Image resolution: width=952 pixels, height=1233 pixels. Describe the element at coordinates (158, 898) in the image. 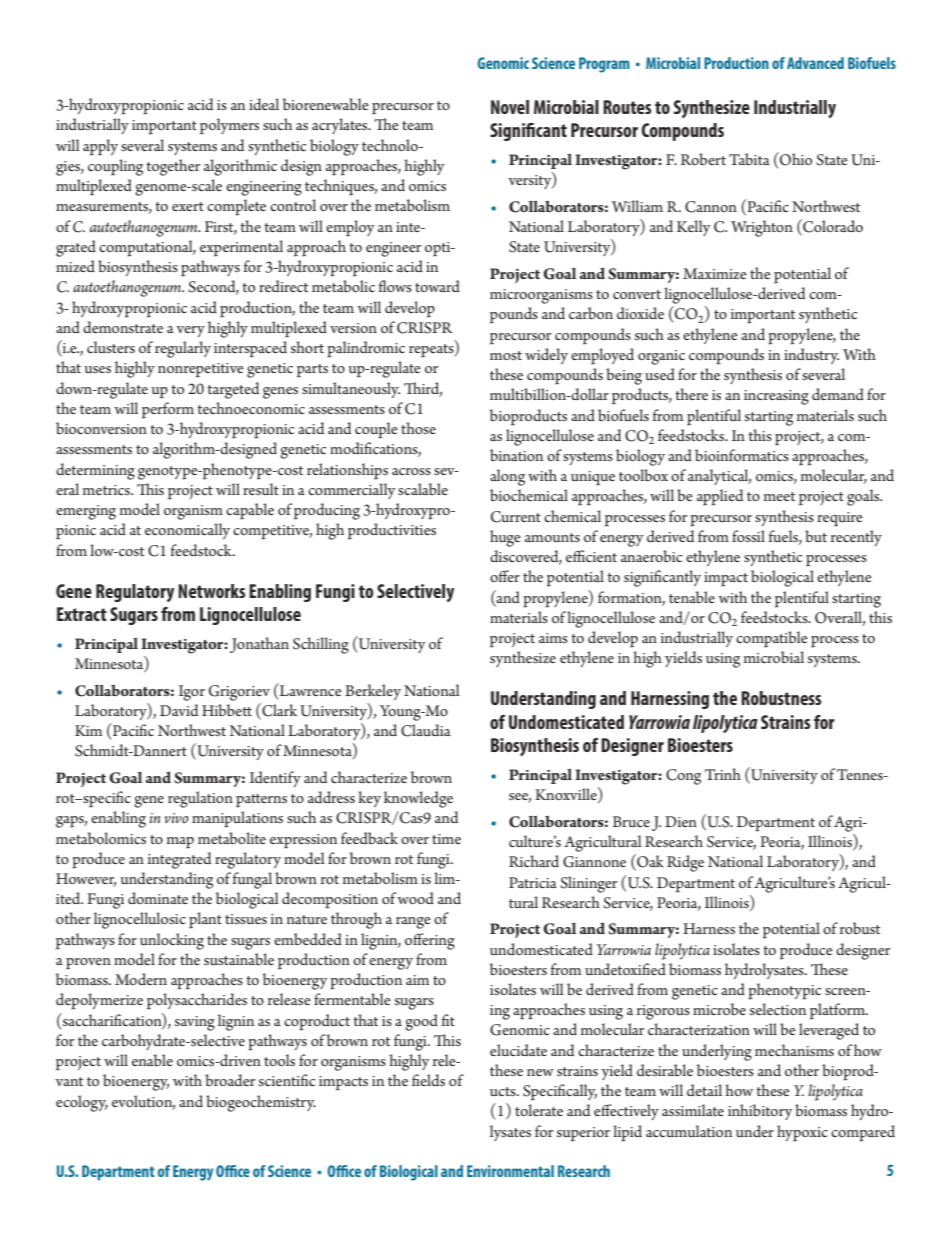

I see `dominate` at that location.
